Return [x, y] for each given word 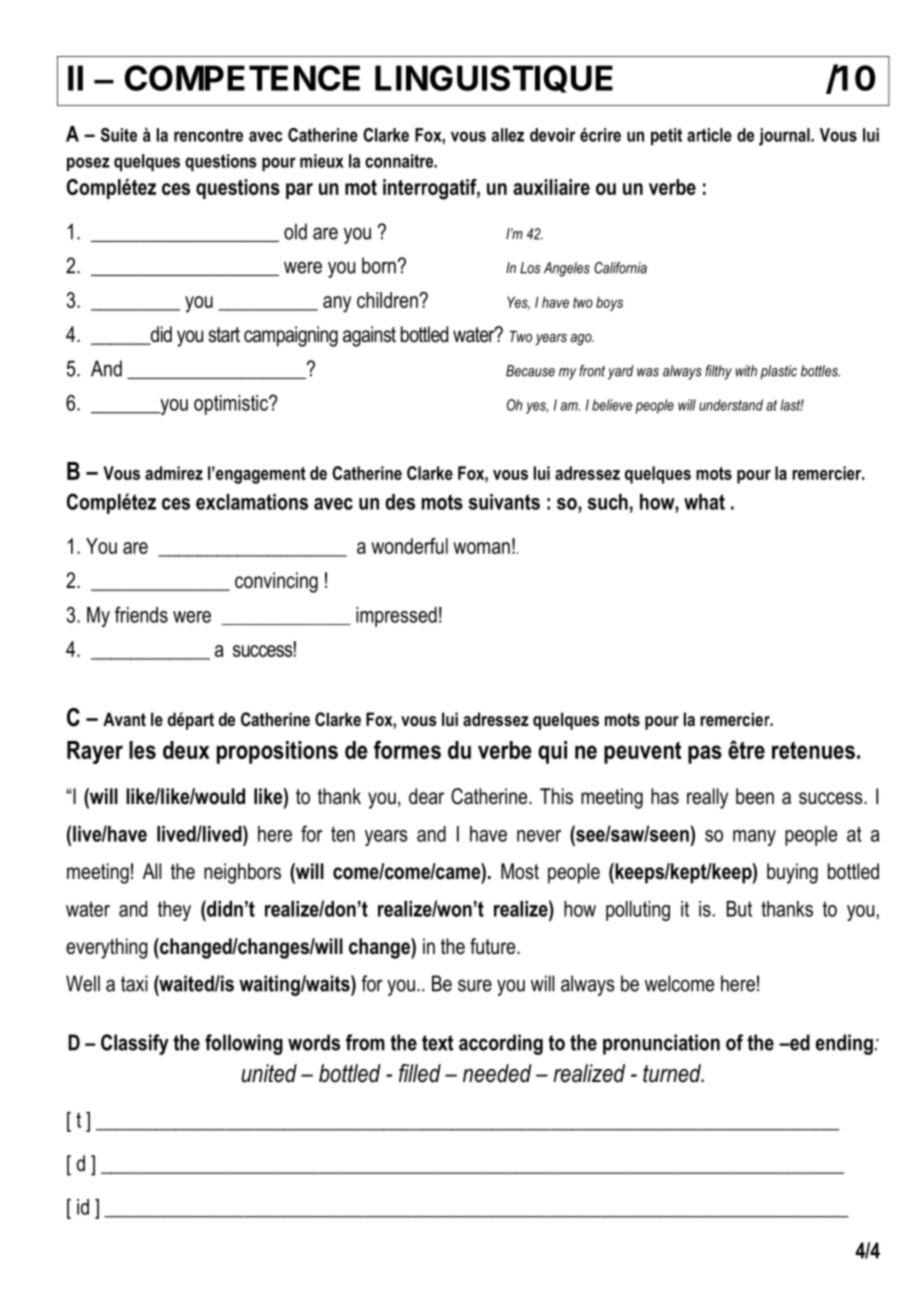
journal [785, 137]
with [746, 371]
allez [508, 135]
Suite [119, 135]
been [755, 796]
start [224, 335]
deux [186, 750]
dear [426, 796]
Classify [135, 1044]
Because [530, 371]
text [437, 1043]
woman [481, 548]
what [704, 502]
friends [141, 614]
